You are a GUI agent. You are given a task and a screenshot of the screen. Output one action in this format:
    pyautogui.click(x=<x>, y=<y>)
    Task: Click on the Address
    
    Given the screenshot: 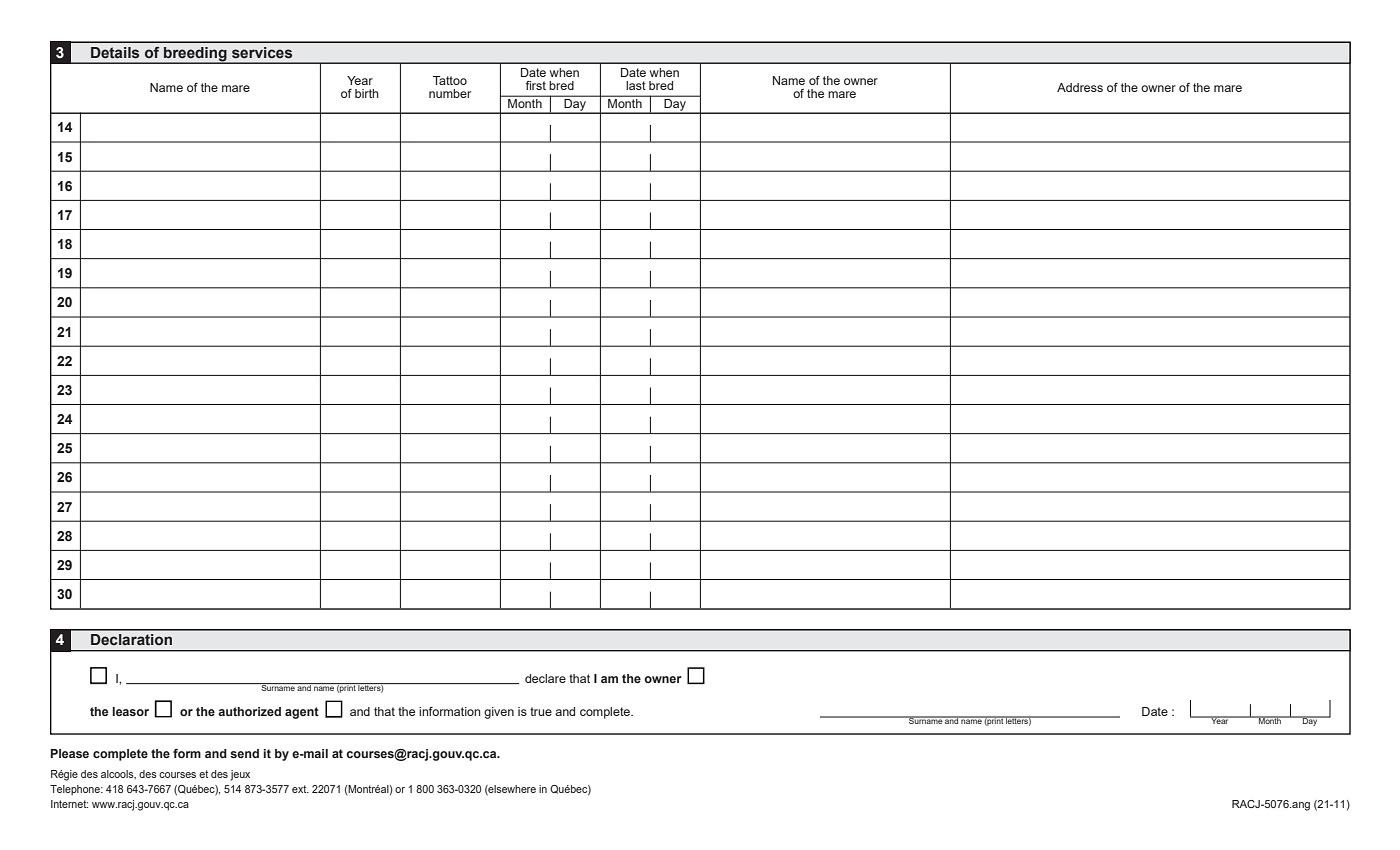 What is the action you would take?
    pyautogui.click(x=1080, y=87)
